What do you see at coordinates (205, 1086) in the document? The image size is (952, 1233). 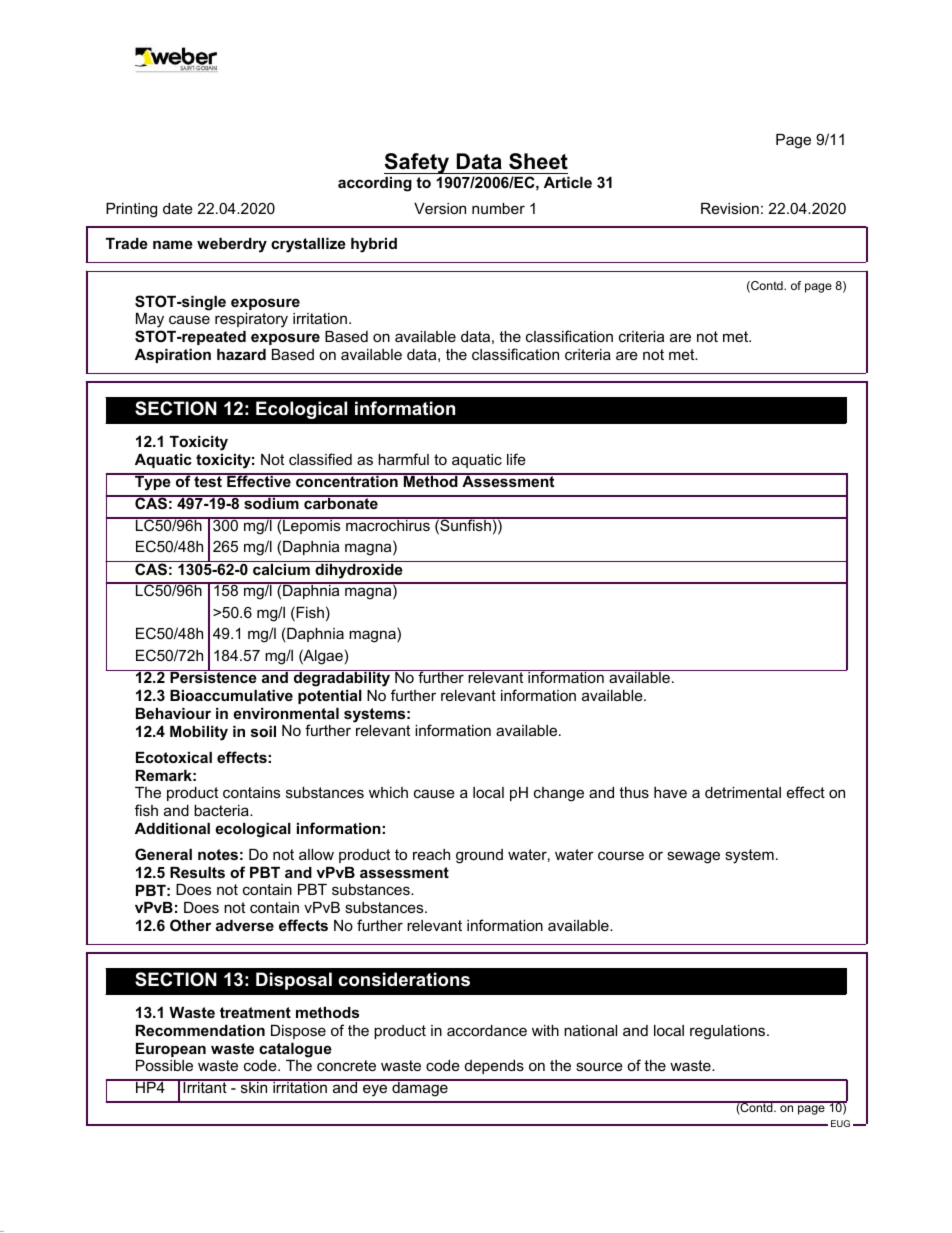 I see `Irritant` at bounding box center [205, 1086].
